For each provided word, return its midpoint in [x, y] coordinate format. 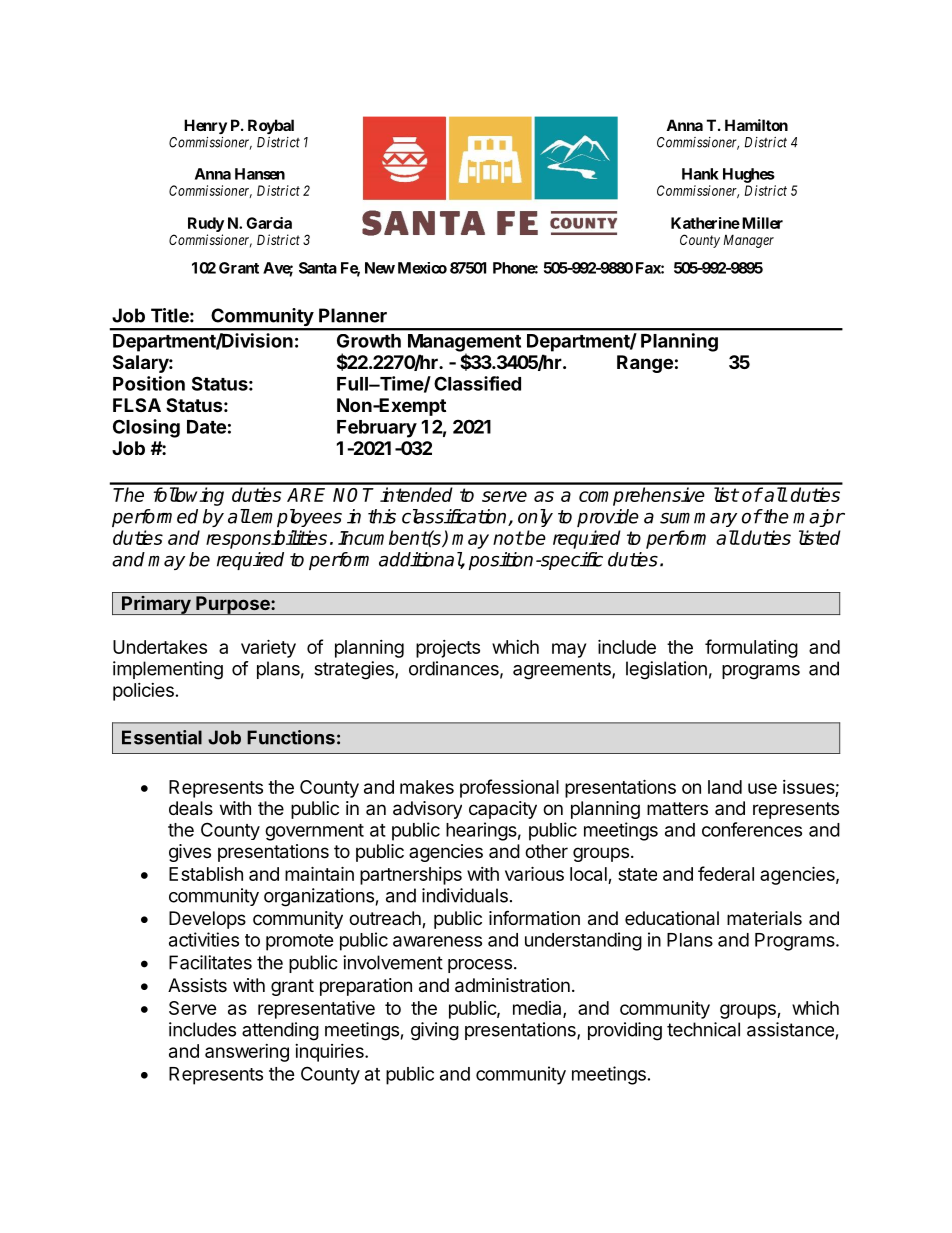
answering [247, 1053]
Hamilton [756, 125]
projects [448, 649]
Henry [205, 126]
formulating [751, 648]
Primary [156, 605]
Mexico [422, 268]
